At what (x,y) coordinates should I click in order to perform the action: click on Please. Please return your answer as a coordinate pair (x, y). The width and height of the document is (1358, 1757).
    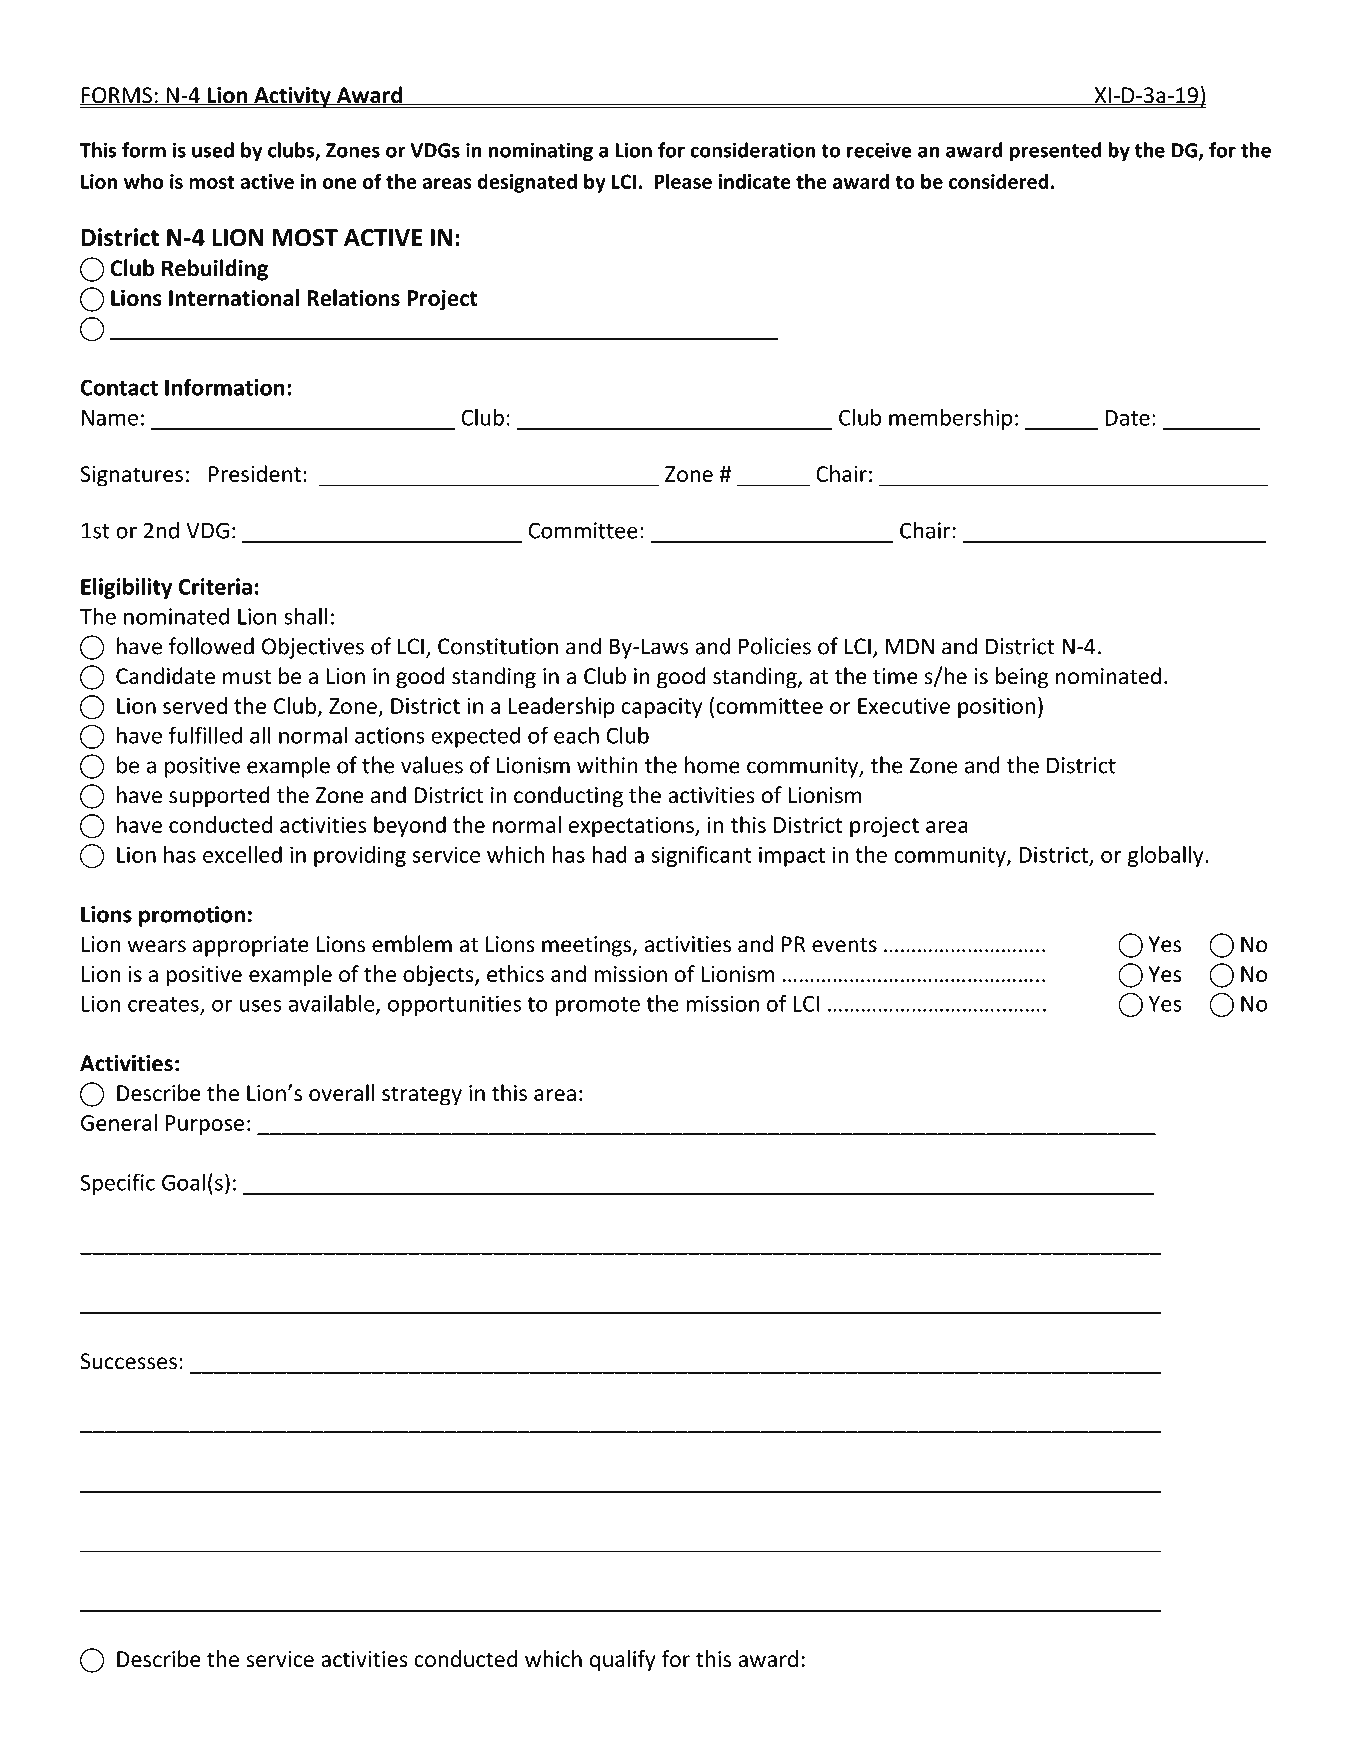
    Looking at the image, I should click on (683, 181).
